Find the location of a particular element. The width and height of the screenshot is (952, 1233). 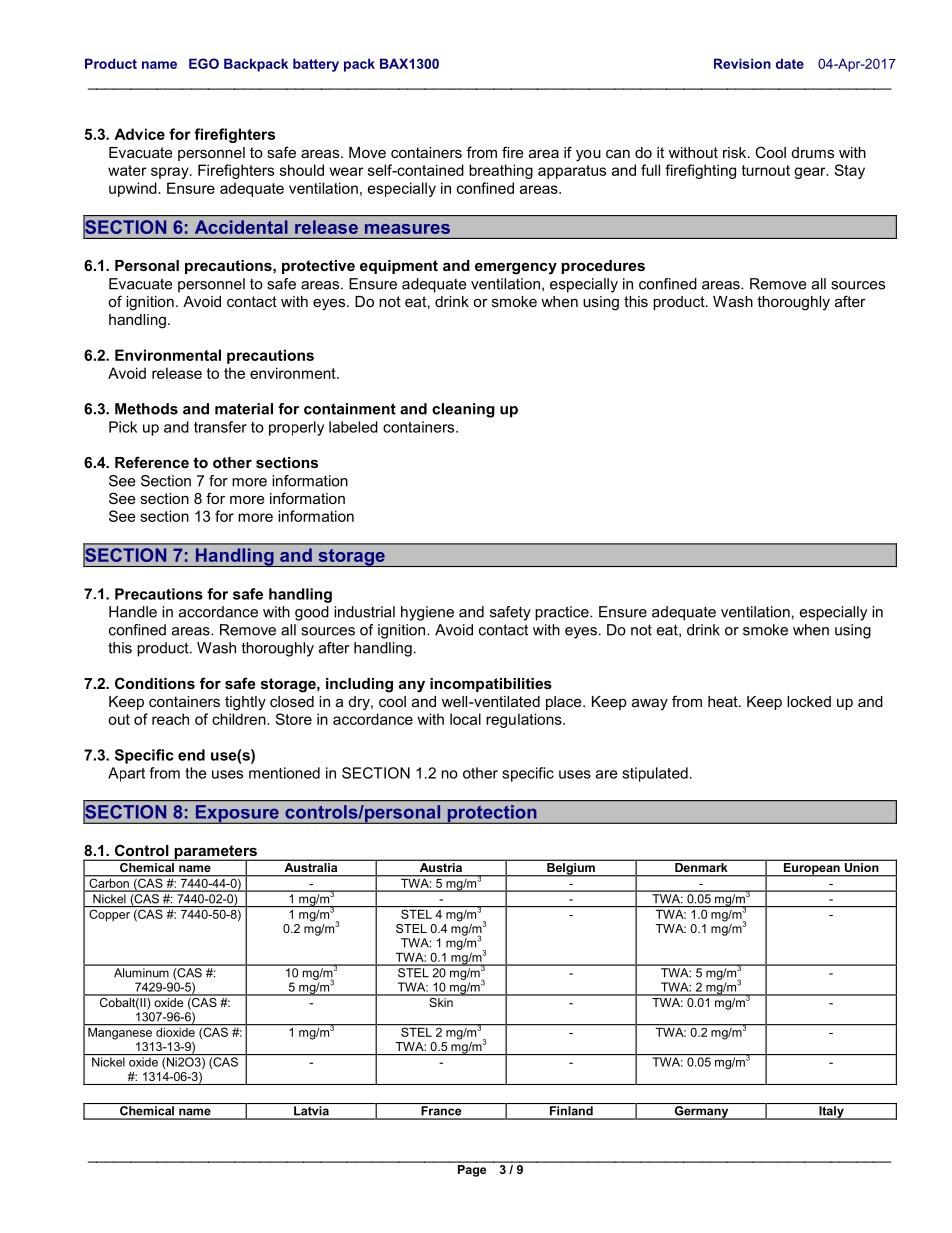

Handle is located at coordinates (133, 612).
